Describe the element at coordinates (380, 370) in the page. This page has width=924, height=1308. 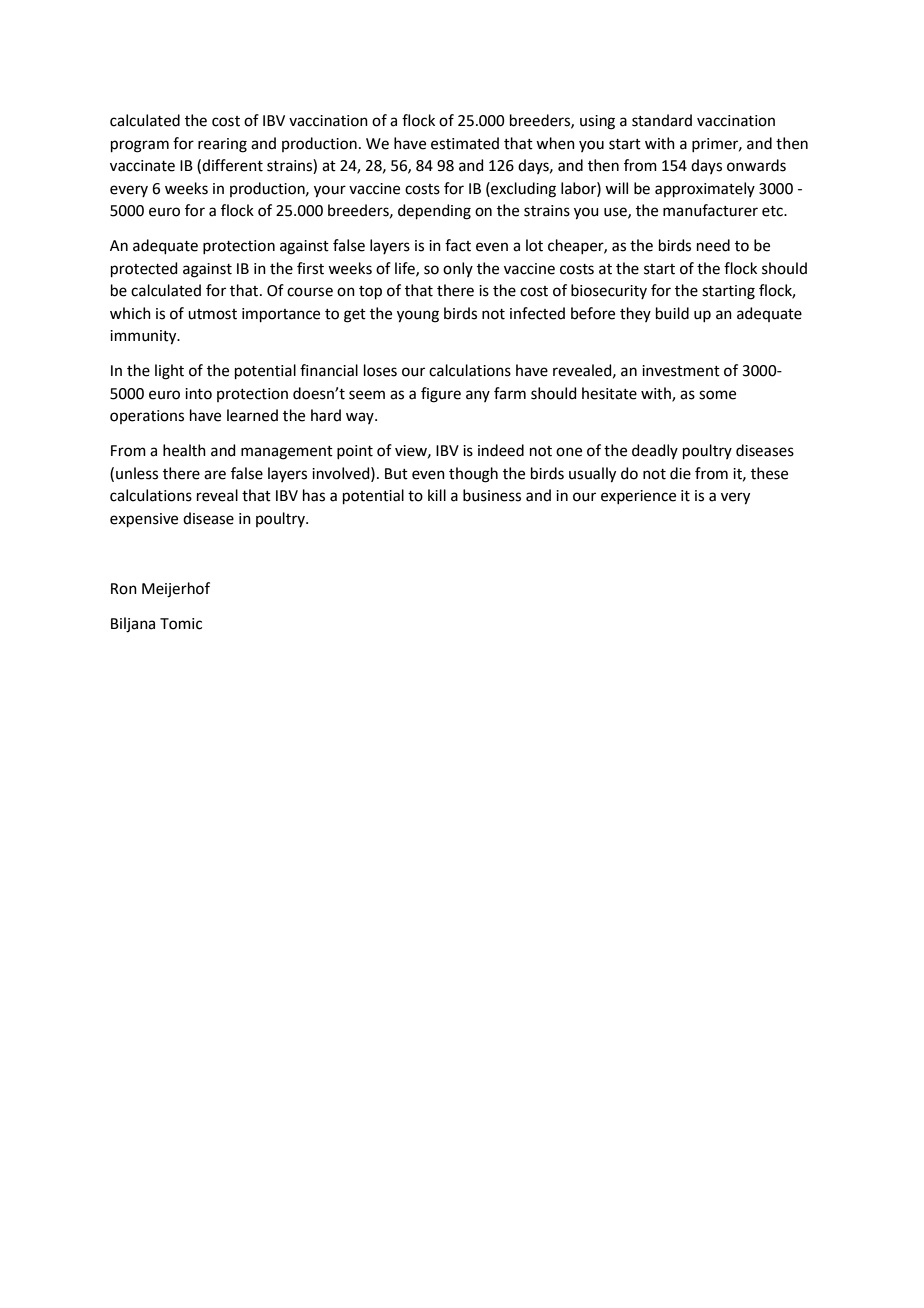
I see `loses` at that location.
